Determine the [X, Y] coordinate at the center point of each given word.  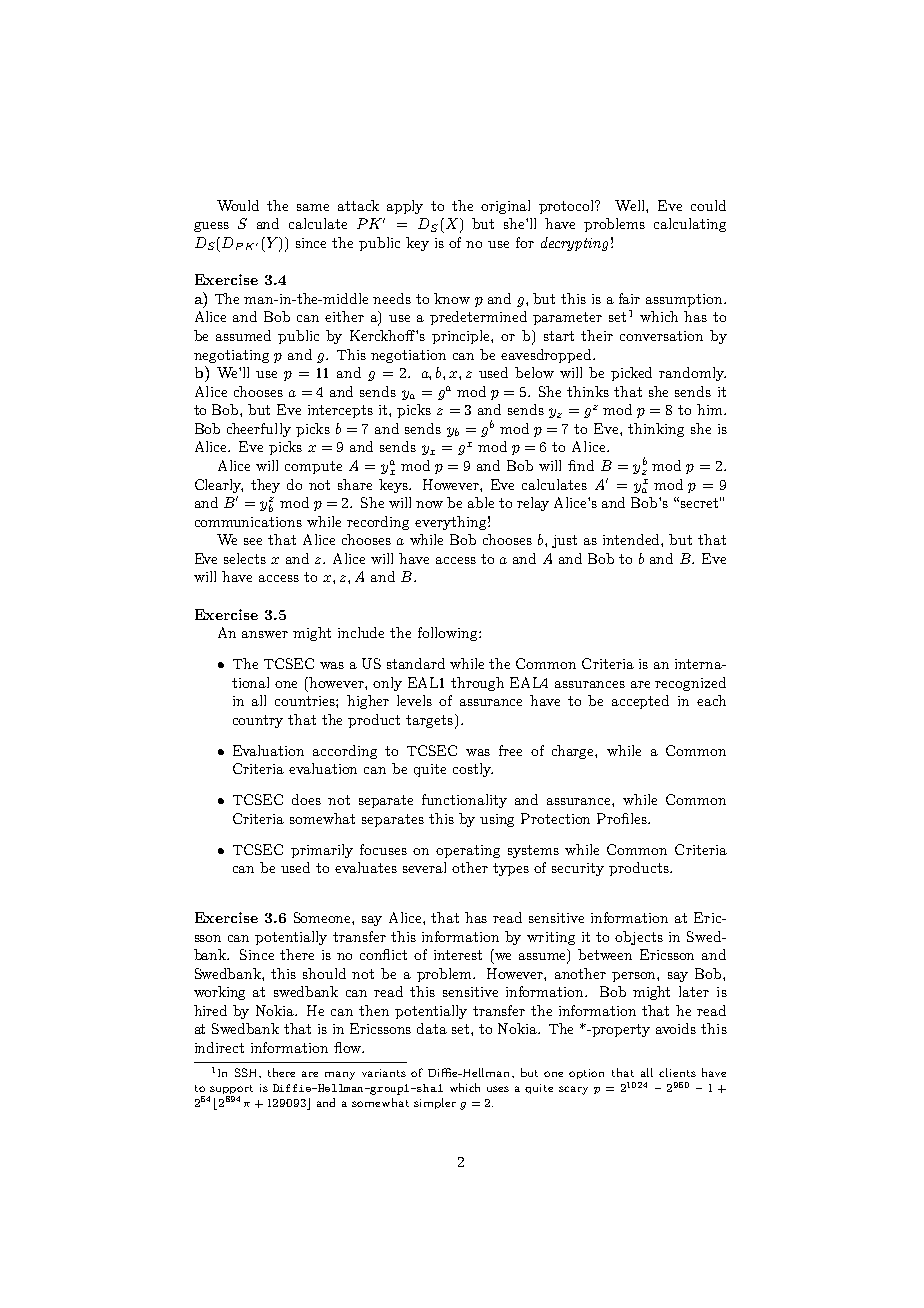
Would [238, 205]
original [505, 207]
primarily [322, 851]
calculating [690, 225]
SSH [248, 1073]
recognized [690, 684]
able [481, 502]
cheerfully [259, 430]
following [449, 634]
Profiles [623, 818]
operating [468, 851]
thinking [656, 430]
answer [265, 634]
